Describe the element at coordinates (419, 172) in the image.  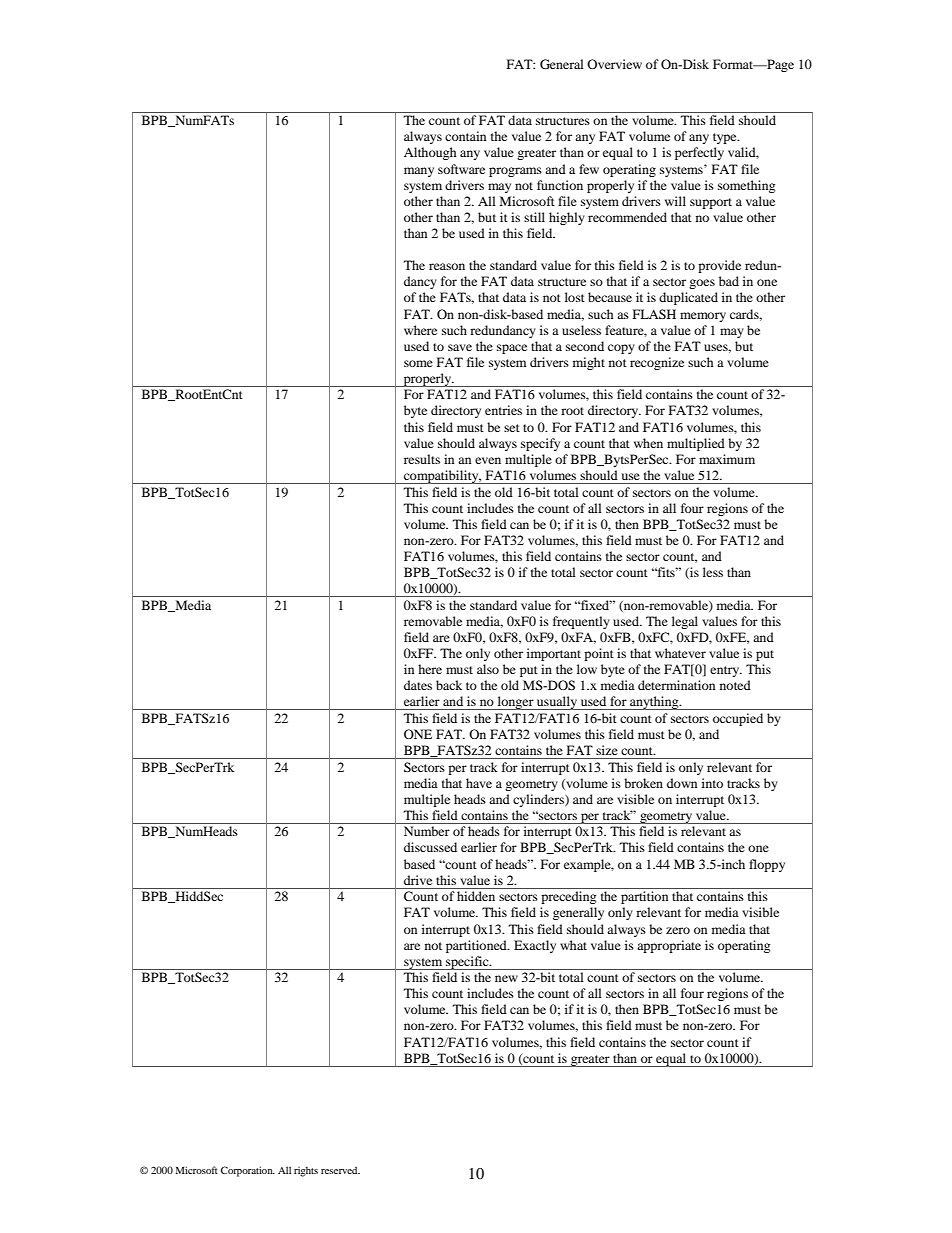
I see `many` at that location.
